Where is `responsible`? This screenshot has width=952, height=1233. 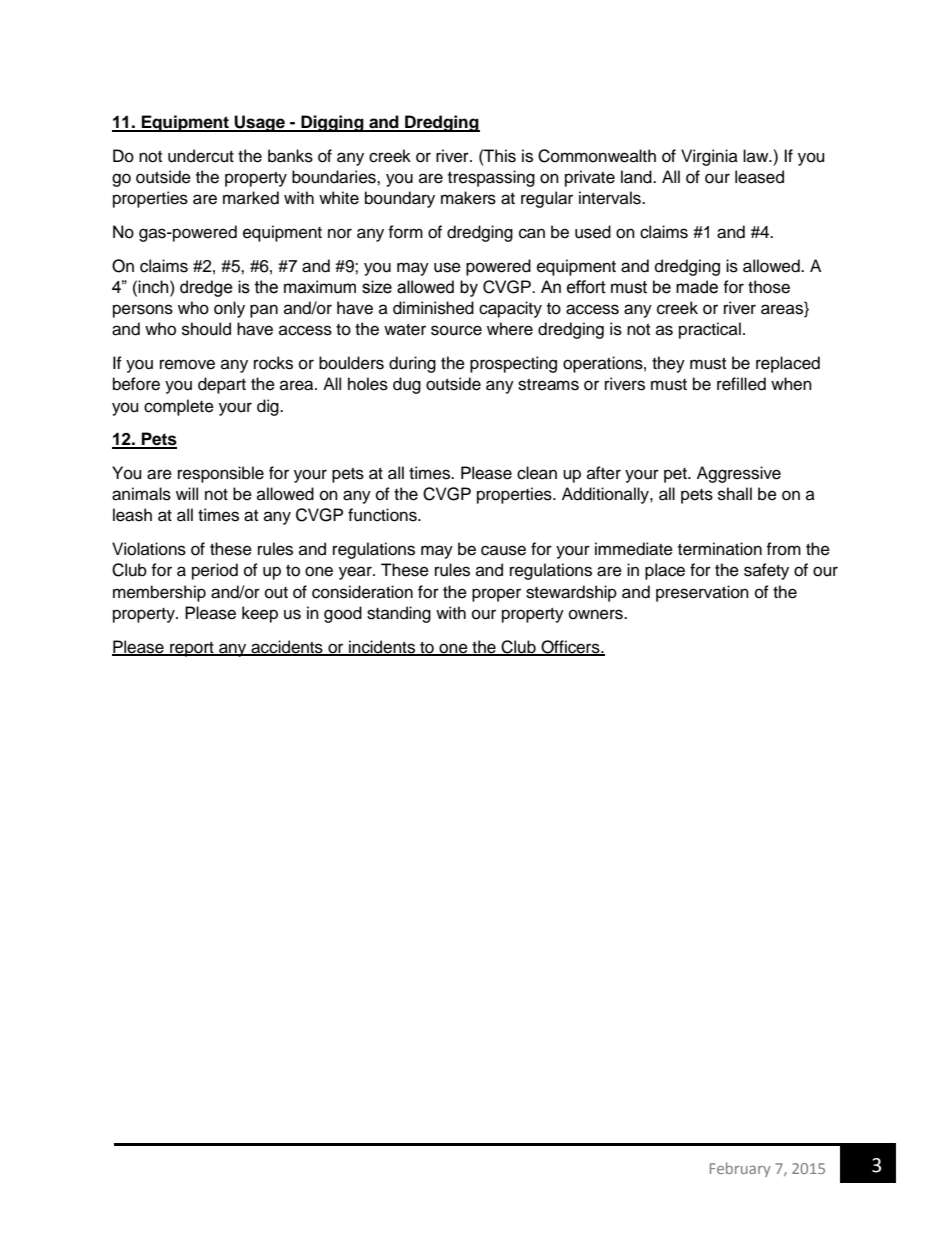 responsible is located at coordinates (221, 474).
